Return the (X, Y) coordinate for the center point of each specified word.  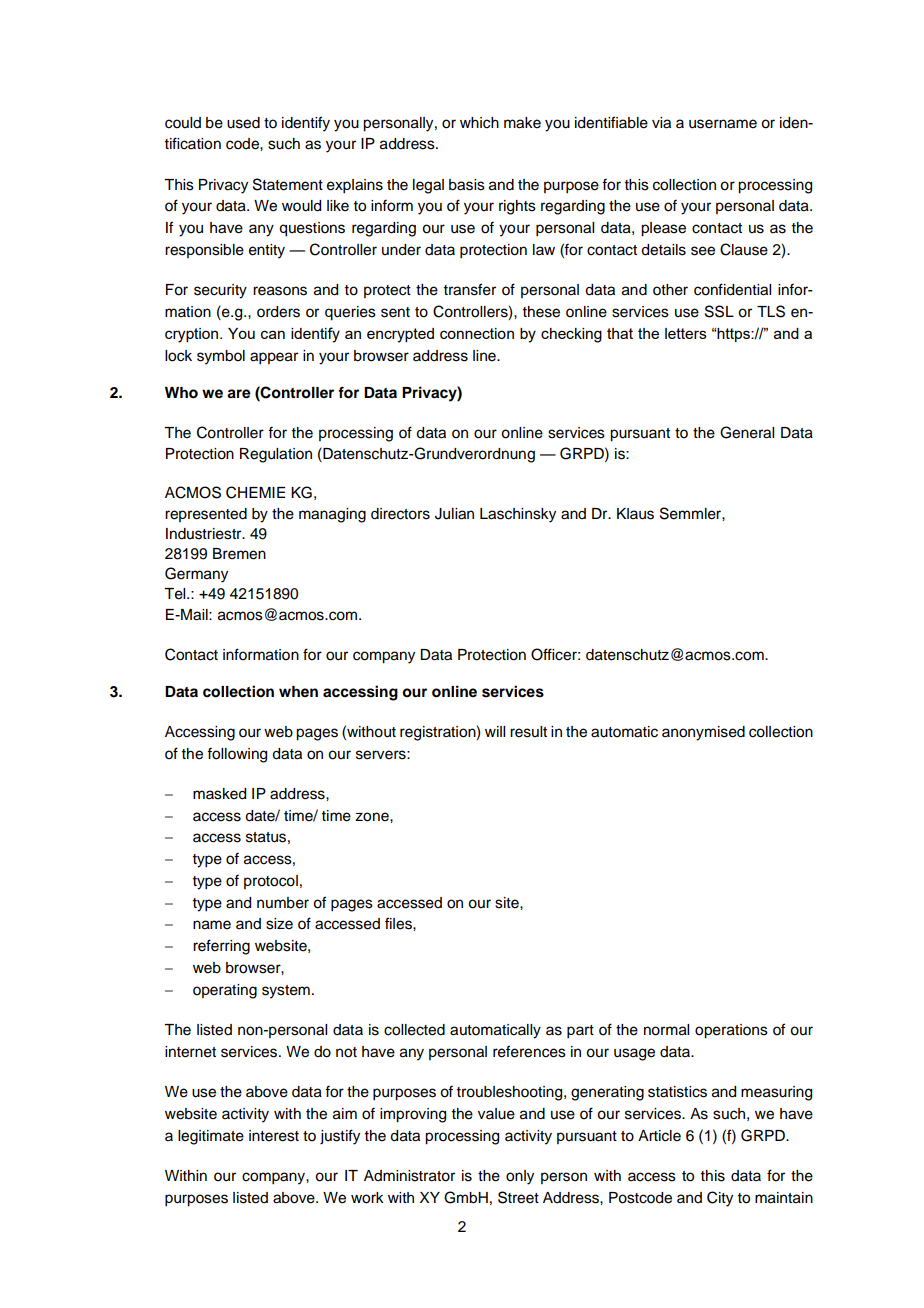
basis (467, 185)
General (747, 432)
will (495, 731)
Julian (454, 514)
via (661, 123)
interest (274, 1136)
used (243, 123)
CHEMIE (255, 492)
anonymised (703, 733)
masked (219, 794)
